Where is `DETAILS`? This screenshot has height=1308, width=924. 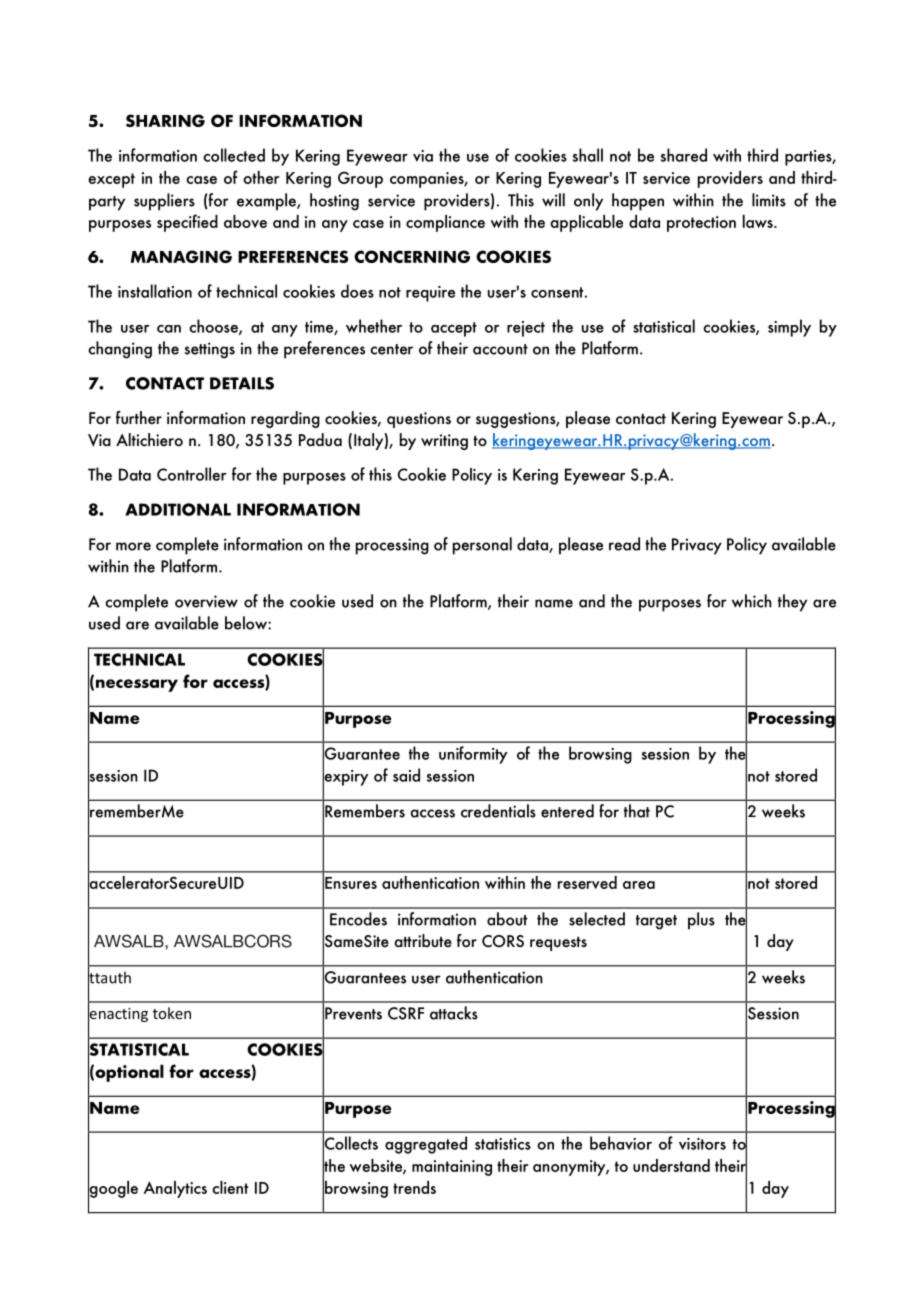
DETAILS is located at coordinates (242, 383).
